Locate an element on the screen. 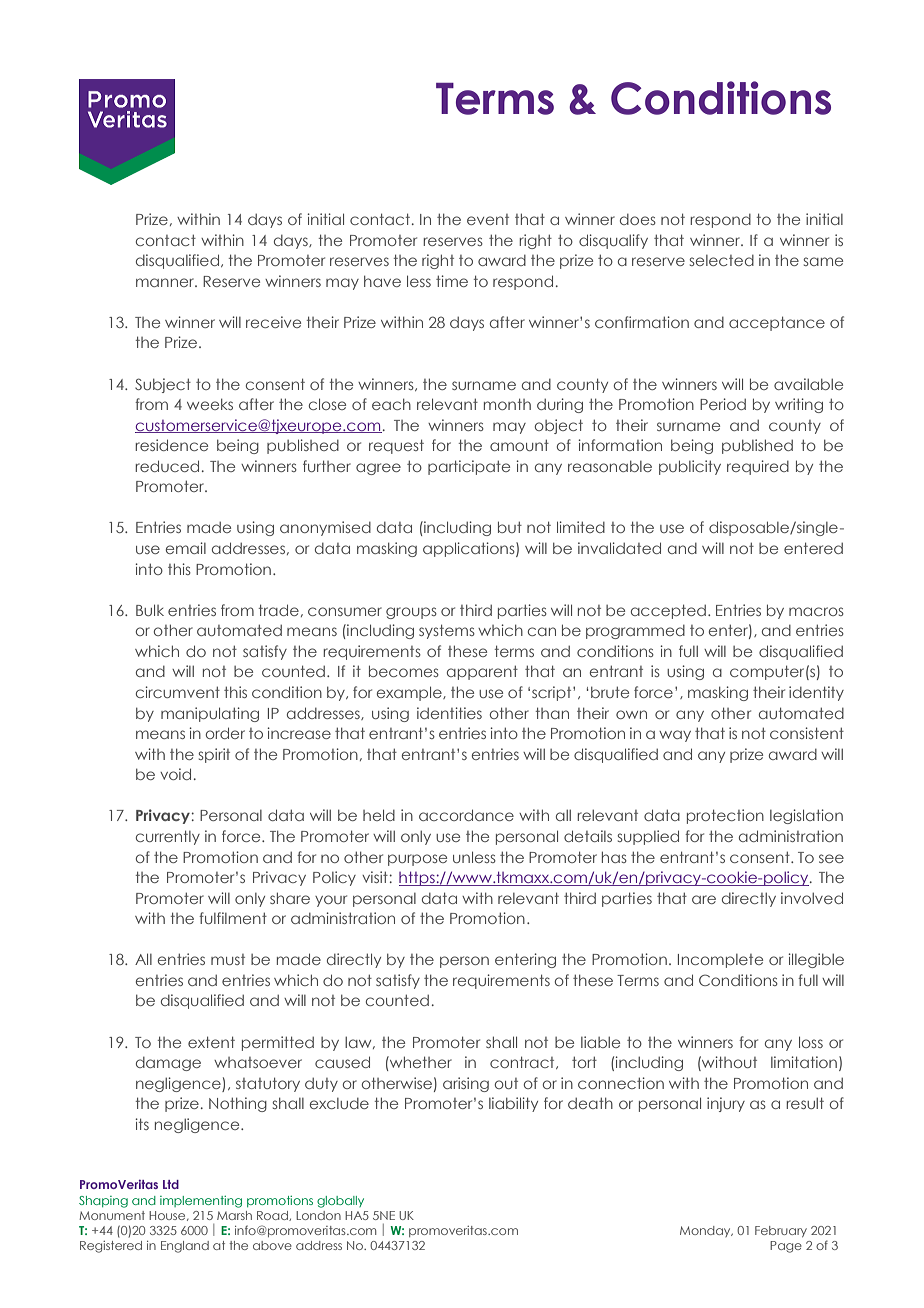 This screenshot has width=924, height=1308. time is located at coordinates (452, 281).
